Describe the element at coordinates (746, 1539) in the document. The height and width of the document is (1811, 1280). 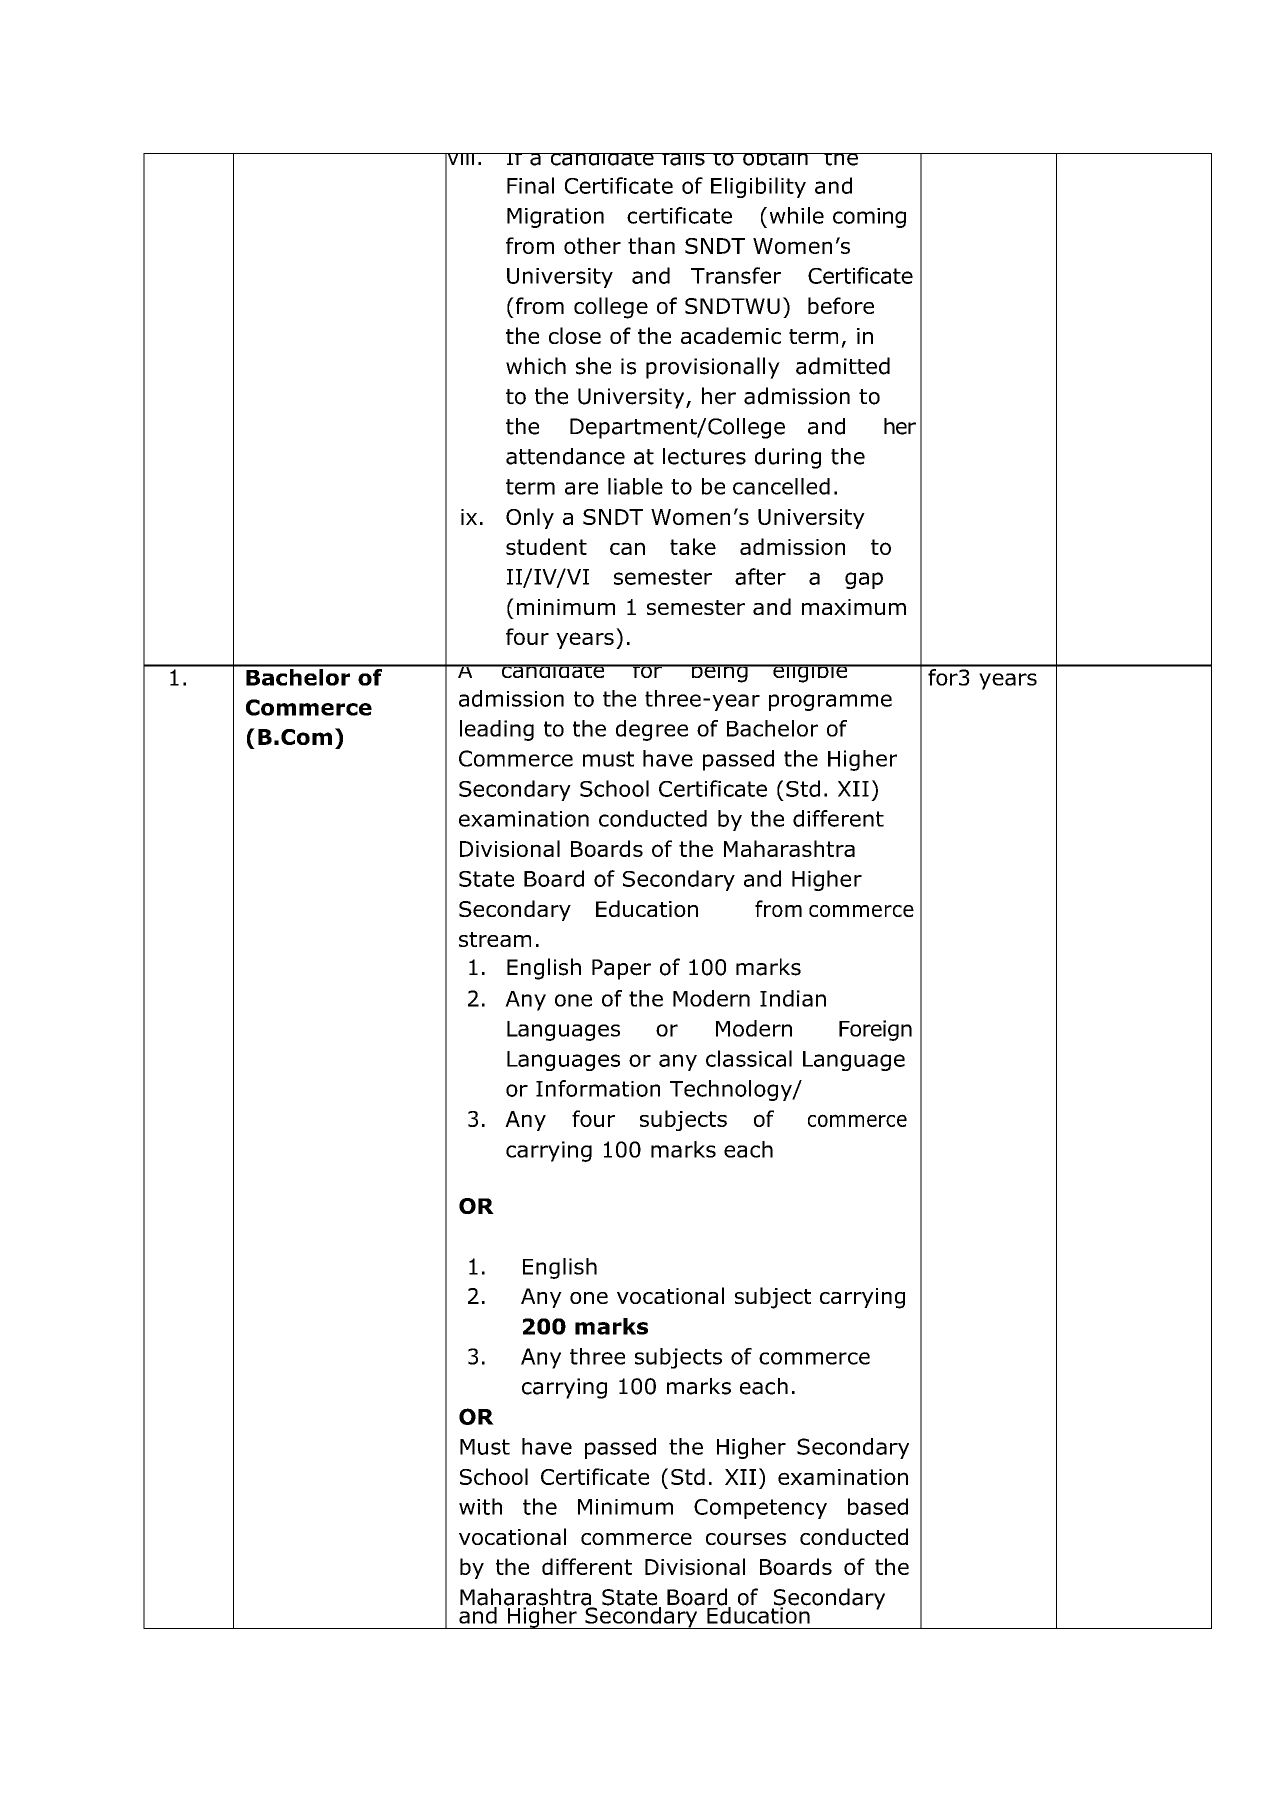
I see `courses` at that location.
